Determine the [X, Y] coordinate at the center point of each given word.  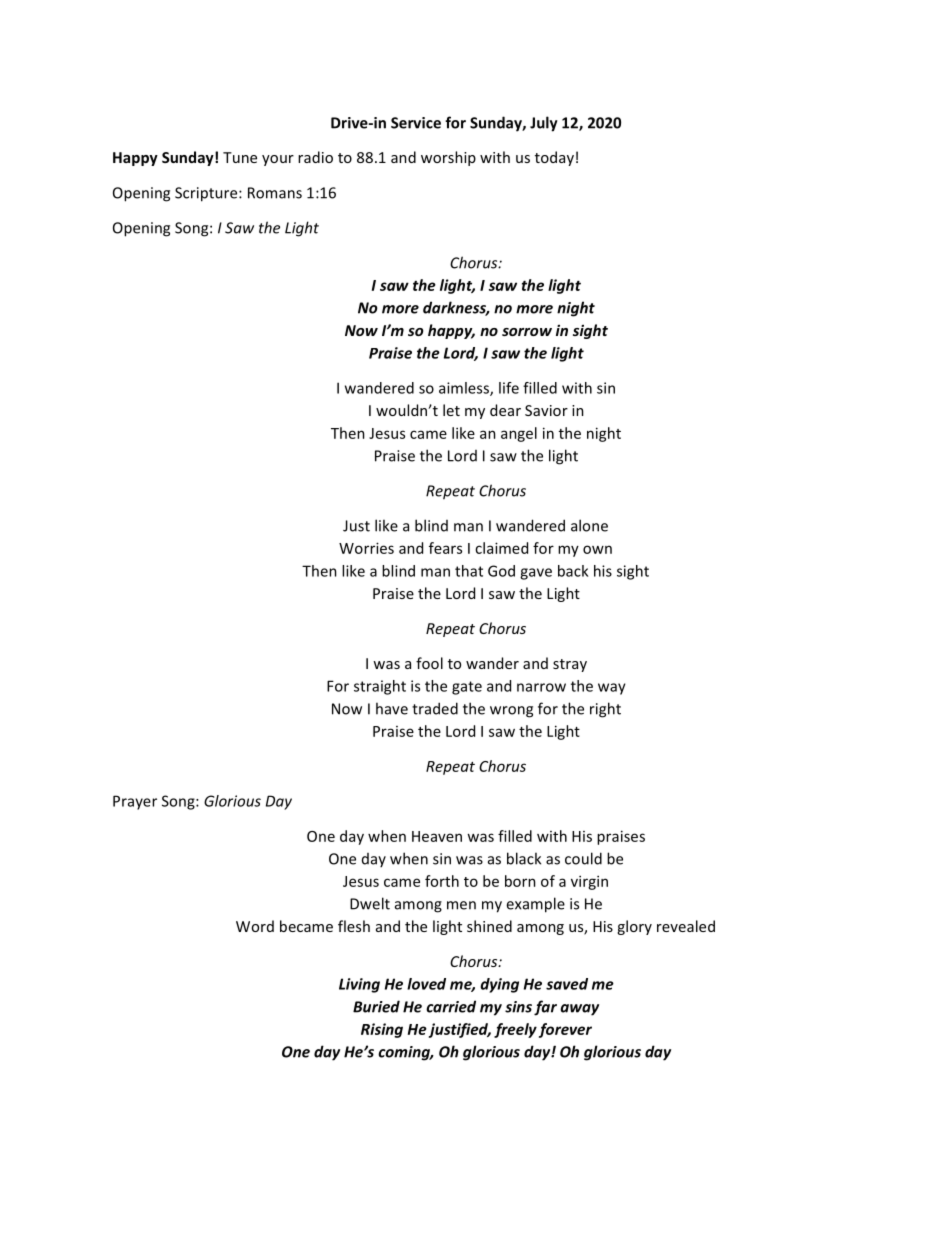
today [554, 158]
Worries [366, 548]
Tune [240, 157]
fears [445, 548]
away [579, 1010]
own [597, 549]
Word [255, 926]
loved [426, 984]
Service [416, 123]
